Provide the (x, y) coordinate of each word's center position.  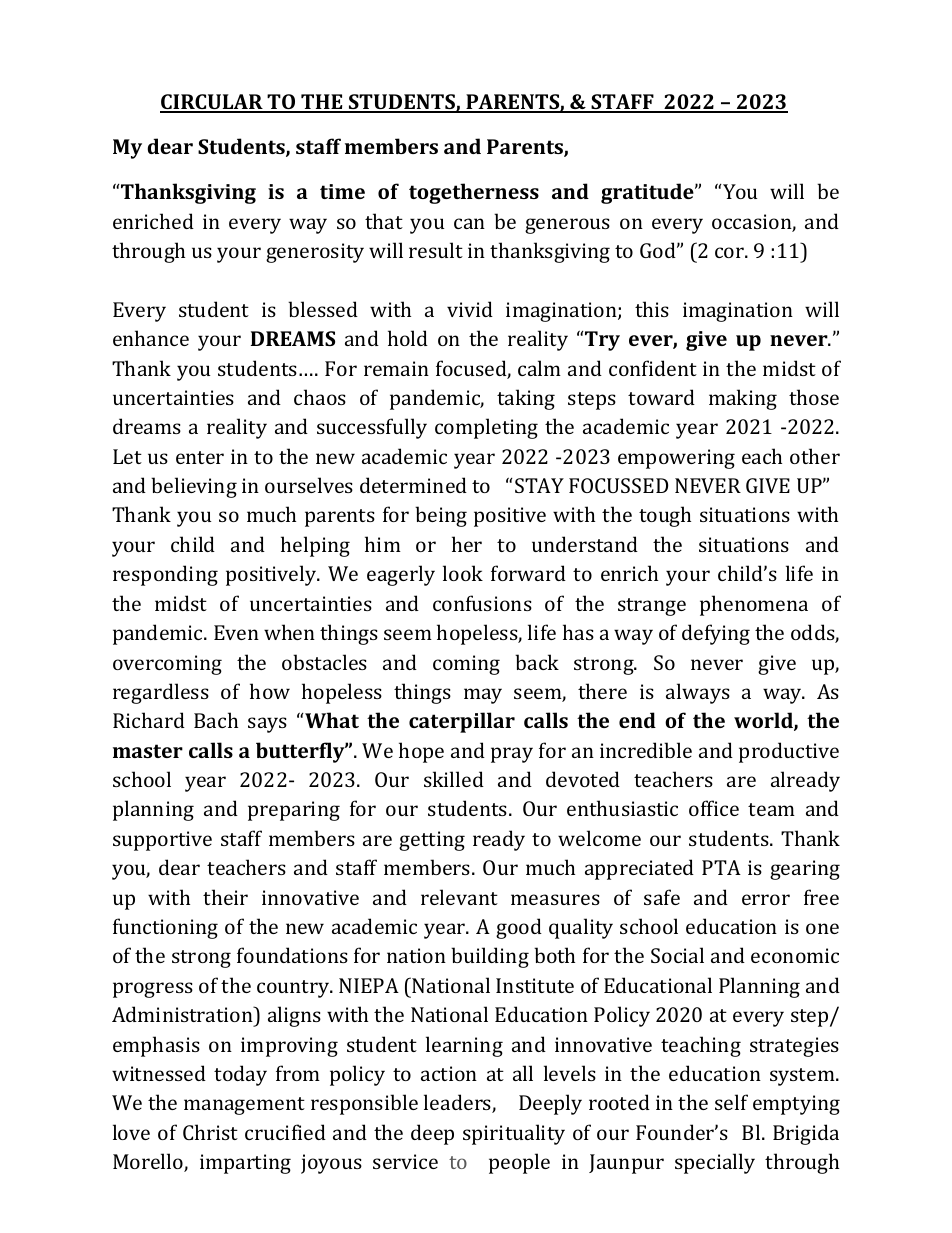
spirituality (514, 1134)
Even (236, 632)
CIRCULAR (212, 103)
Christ (210, 1132)
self (731, 1102)
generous (567, 226)
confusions (482, 603)
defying (716, 634)
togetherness (474, 193)
